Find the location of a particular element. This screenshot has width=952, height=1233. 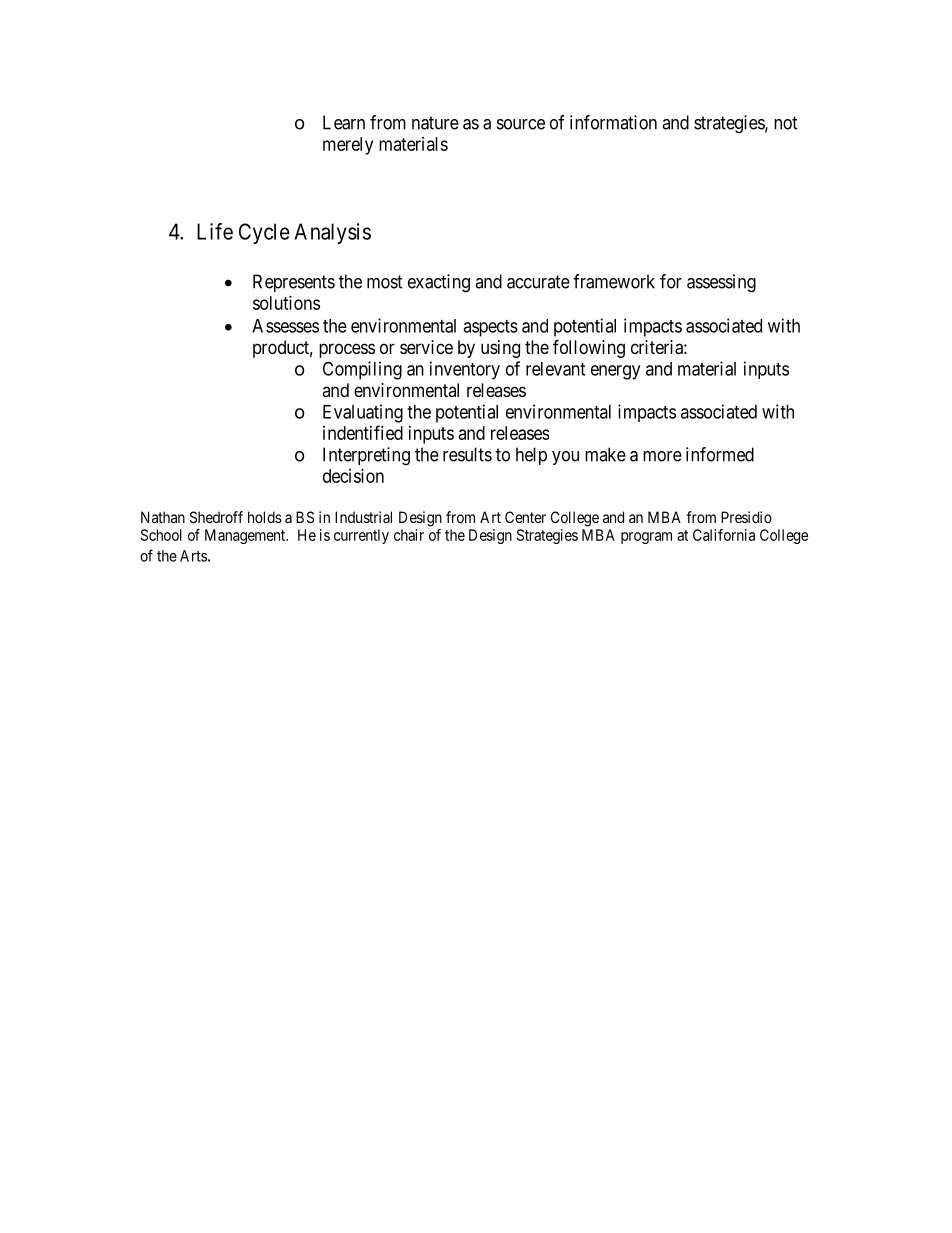

Assesses is located at coordinates (285, 326).
